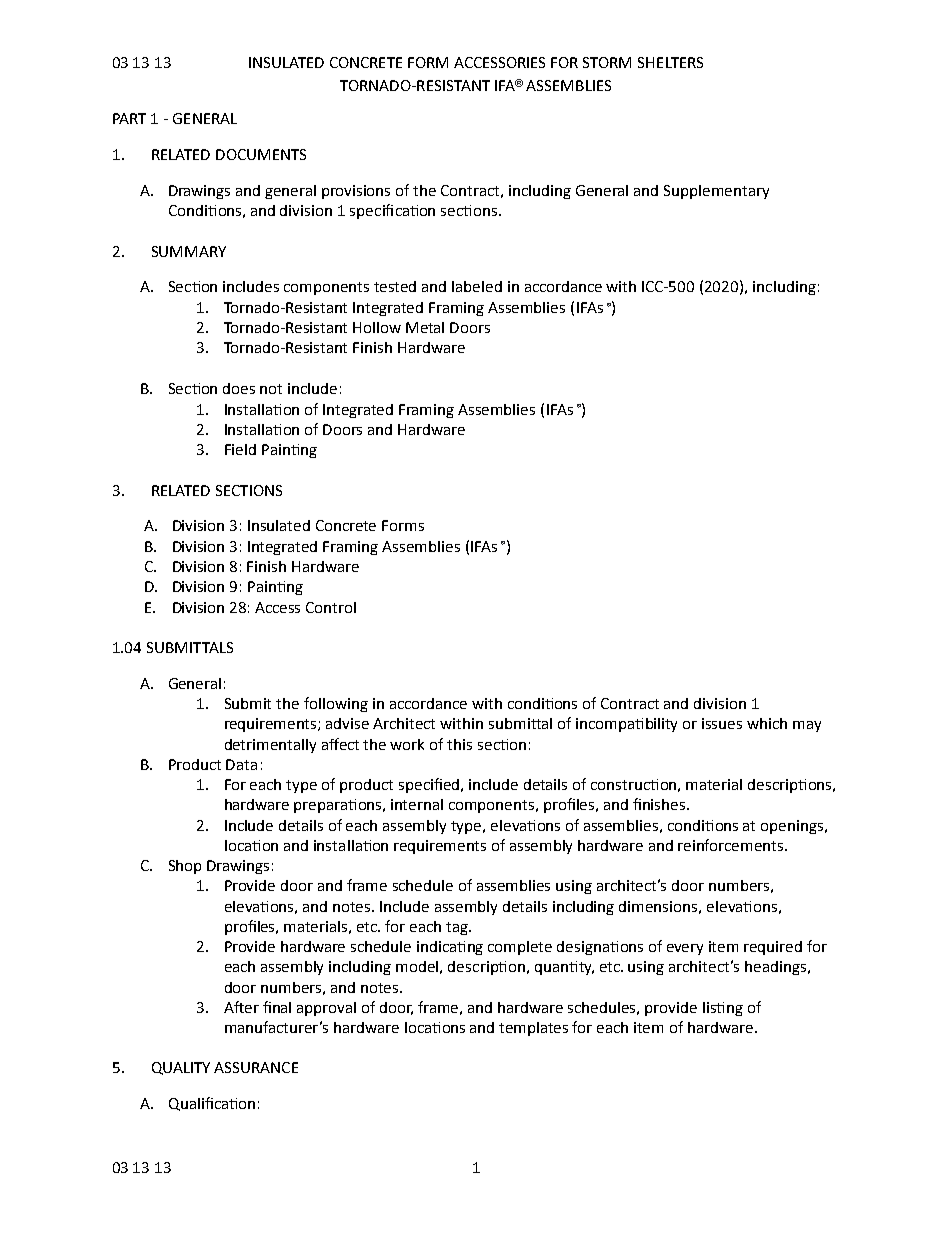 The width and height of the image is (952, 1233). What do you see at coordinates (722, 723) in the image?
I see `issues` at bounding box center [722, 723].
